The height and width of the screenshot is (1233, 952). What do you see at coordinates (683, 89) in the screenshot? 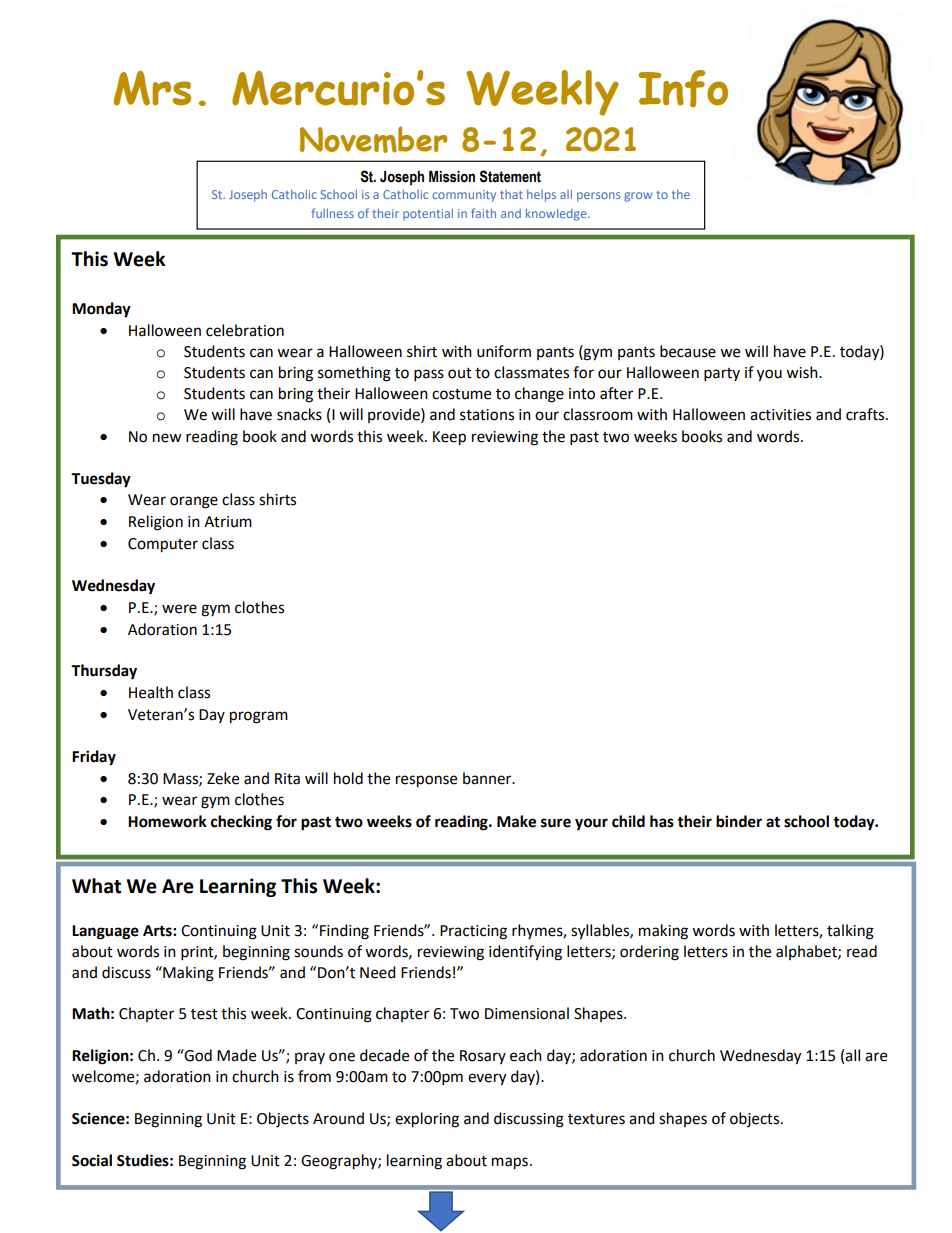
I see `Info` at bounding box center [683, 89].
